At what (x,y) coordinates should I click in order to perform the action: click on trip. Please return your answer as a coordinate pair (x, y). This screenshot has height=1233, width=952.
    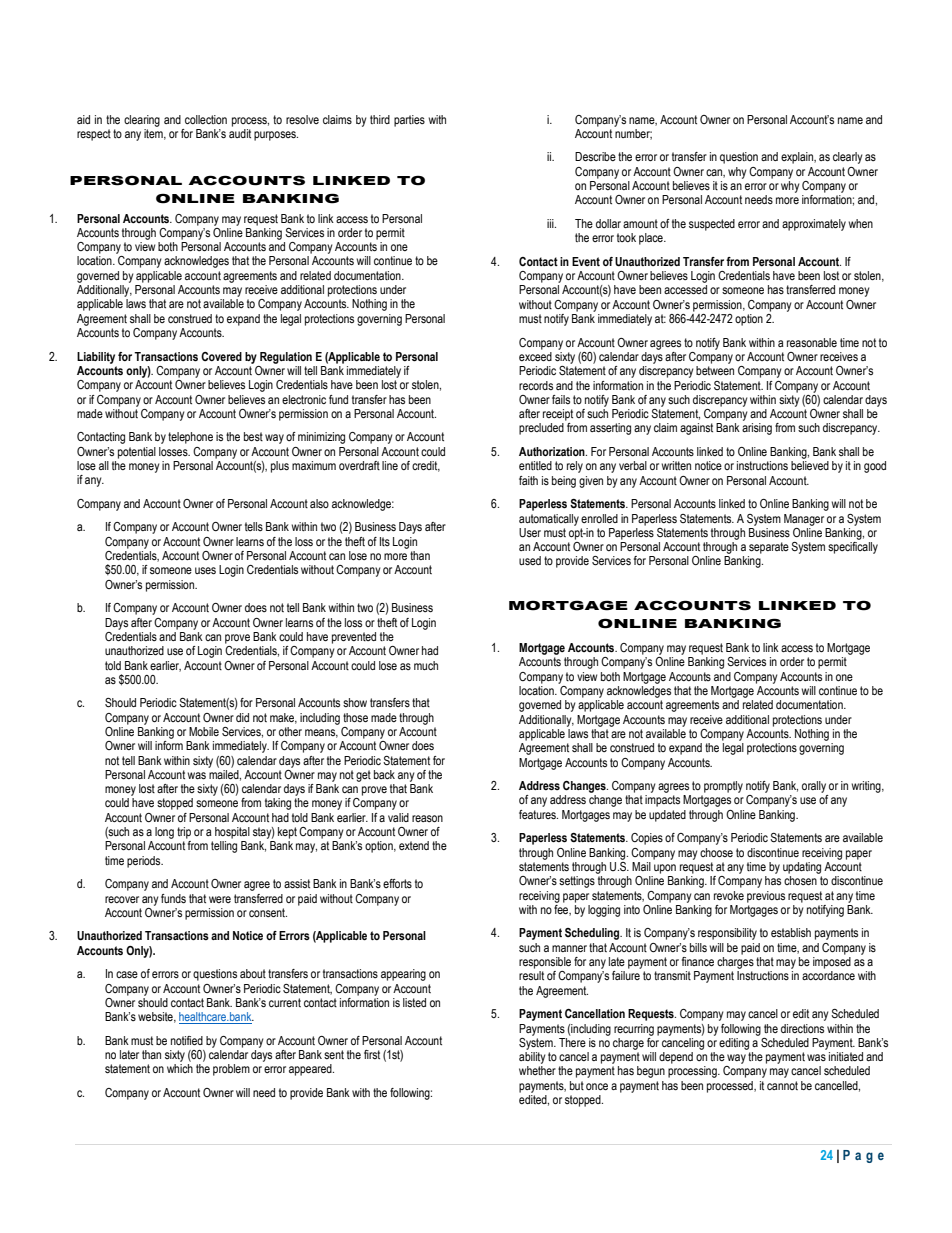
    Looking at the image, I should click on (184, 833).
